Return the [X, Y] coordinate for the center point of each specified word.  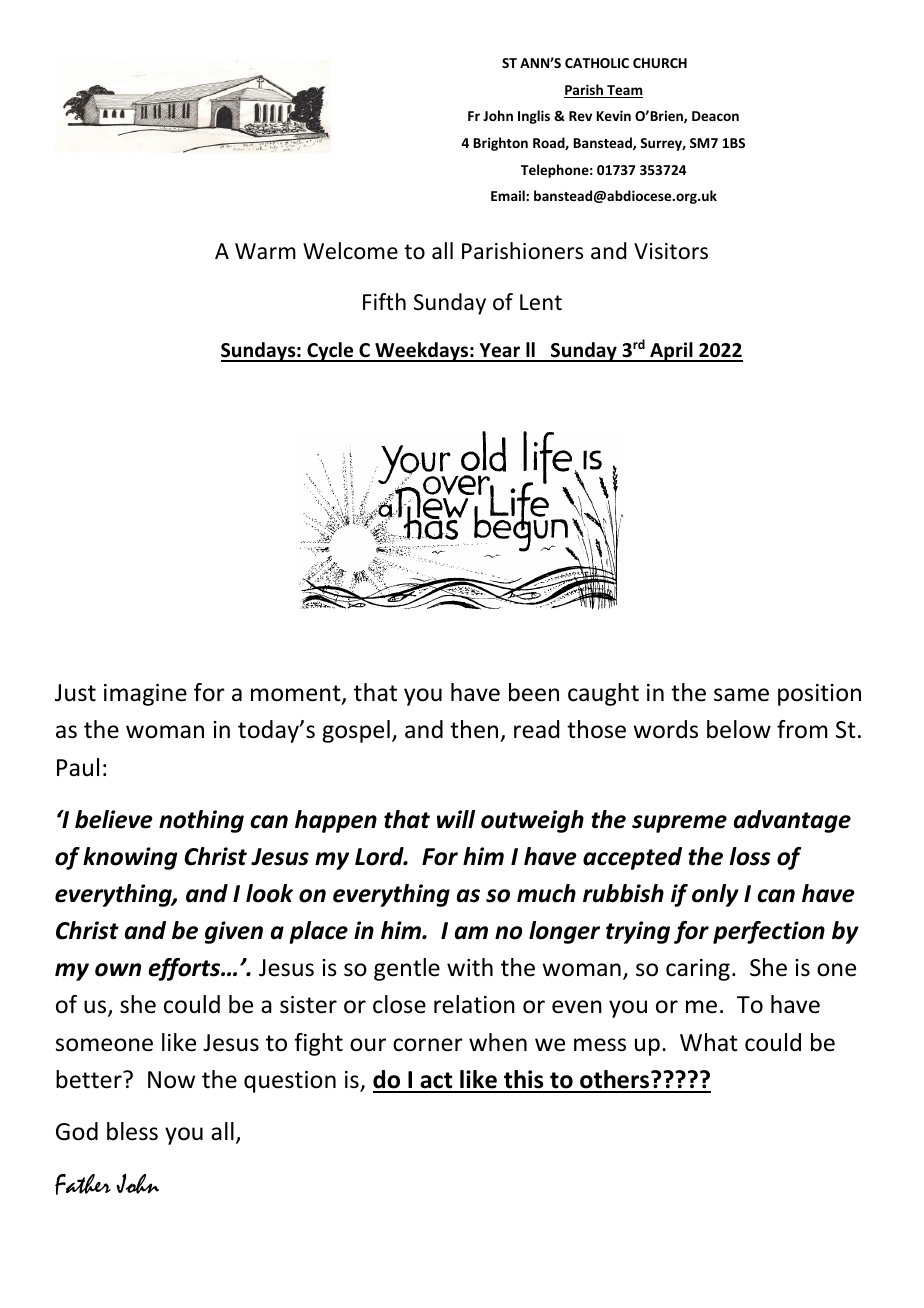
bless [132, 1131]
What [709, 1042]
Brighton [501, 144]
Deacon [715, 116]
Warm [265, 251]
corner [428, 1045]
